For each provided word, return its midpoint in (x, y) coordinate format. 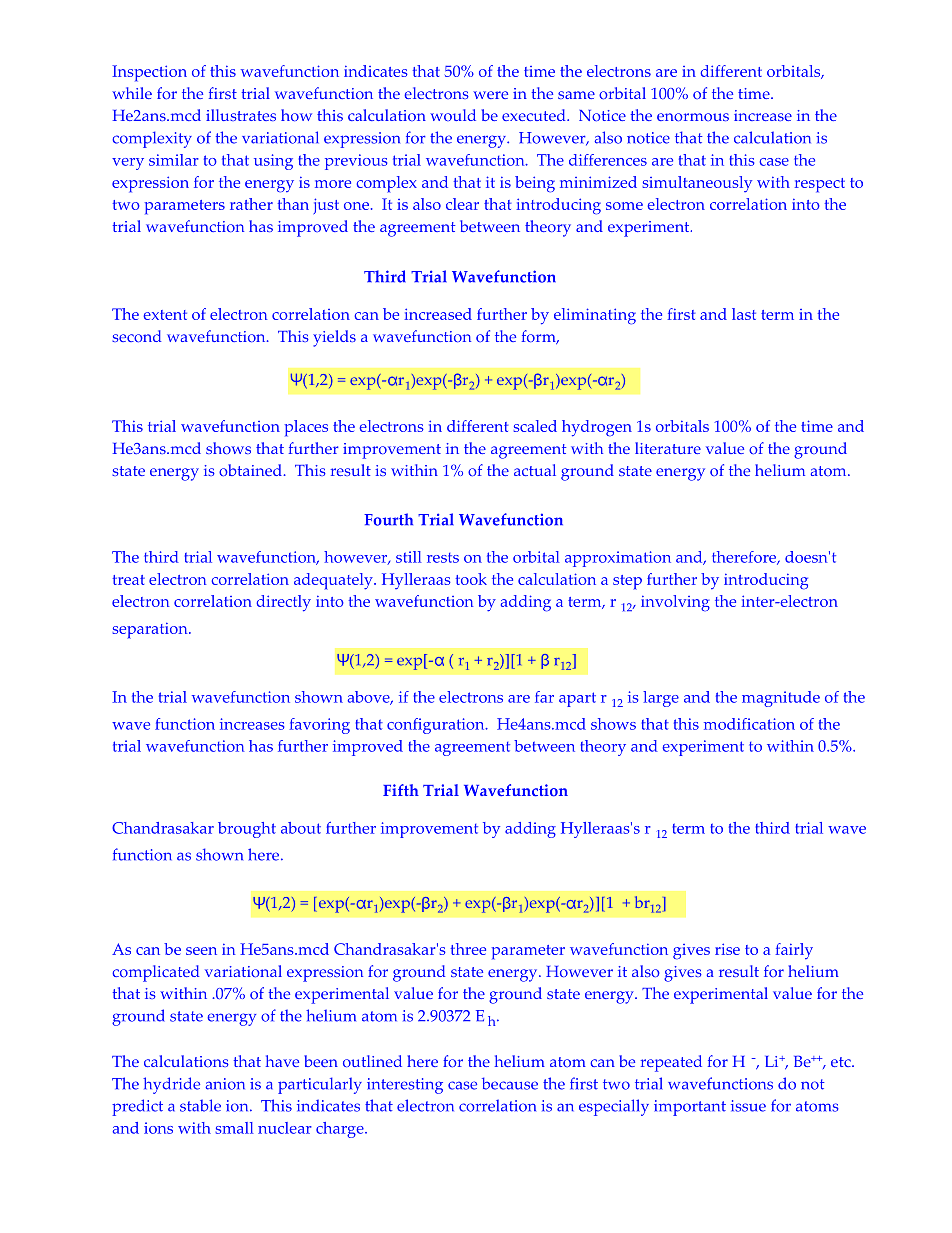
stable (200, 1105)
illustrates (241, 115)
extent (165, 315)
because (510, 1083)
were (490, 95)
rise (727, 949)
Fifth (401, 790)
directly (283, 603)
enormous (693, 117)
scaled (535, 426)
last (744, 314)
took (471, 579)
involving (675, 603)
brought (247, 830)
